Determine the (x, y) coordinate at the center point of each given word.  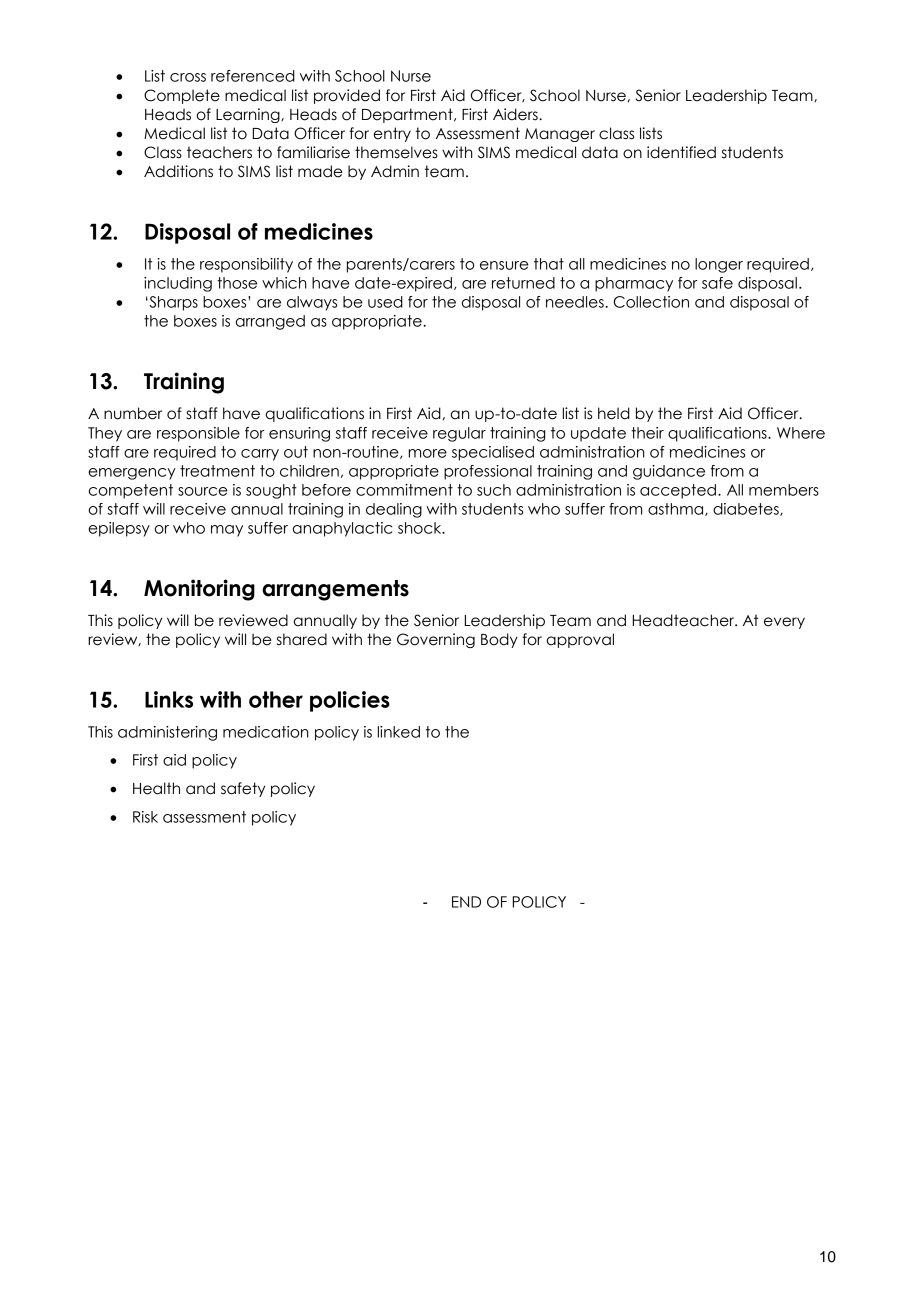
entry (392, 134)
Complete (182, 96)
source (203, 491)
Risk (145, 817)
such (494, 490)
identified (681, 152)
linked (399, 732)
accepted (678, 491)
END (466, 902)
